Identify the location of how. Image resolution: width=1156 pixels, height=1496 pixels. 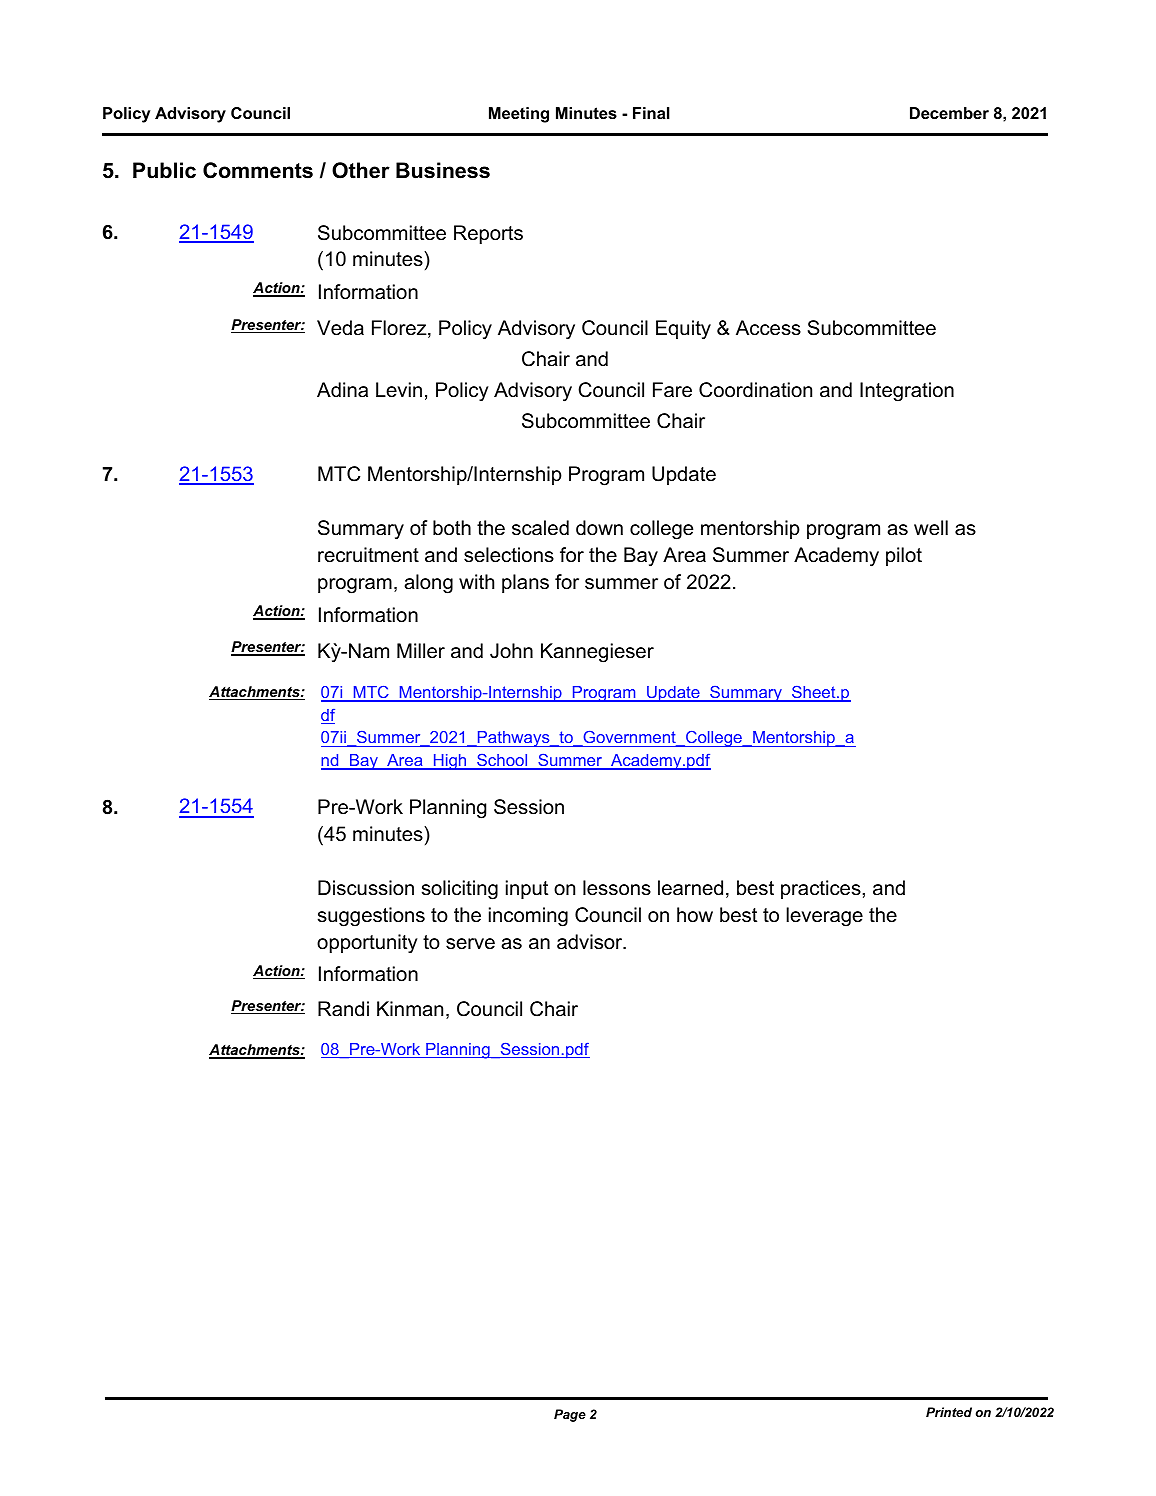
(695, 915).
